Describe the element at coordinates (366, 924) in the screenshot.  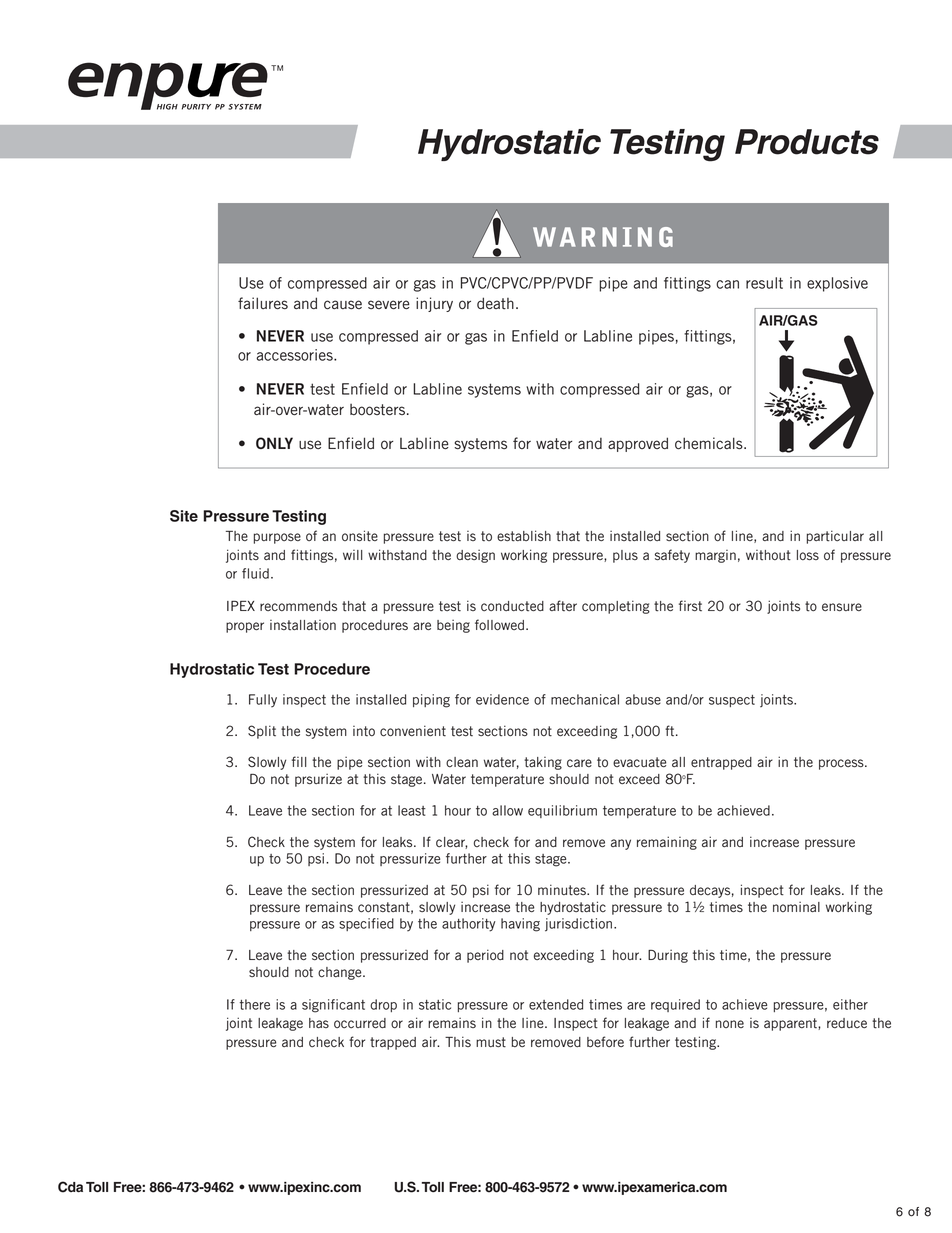
I see `specified` at that location.
